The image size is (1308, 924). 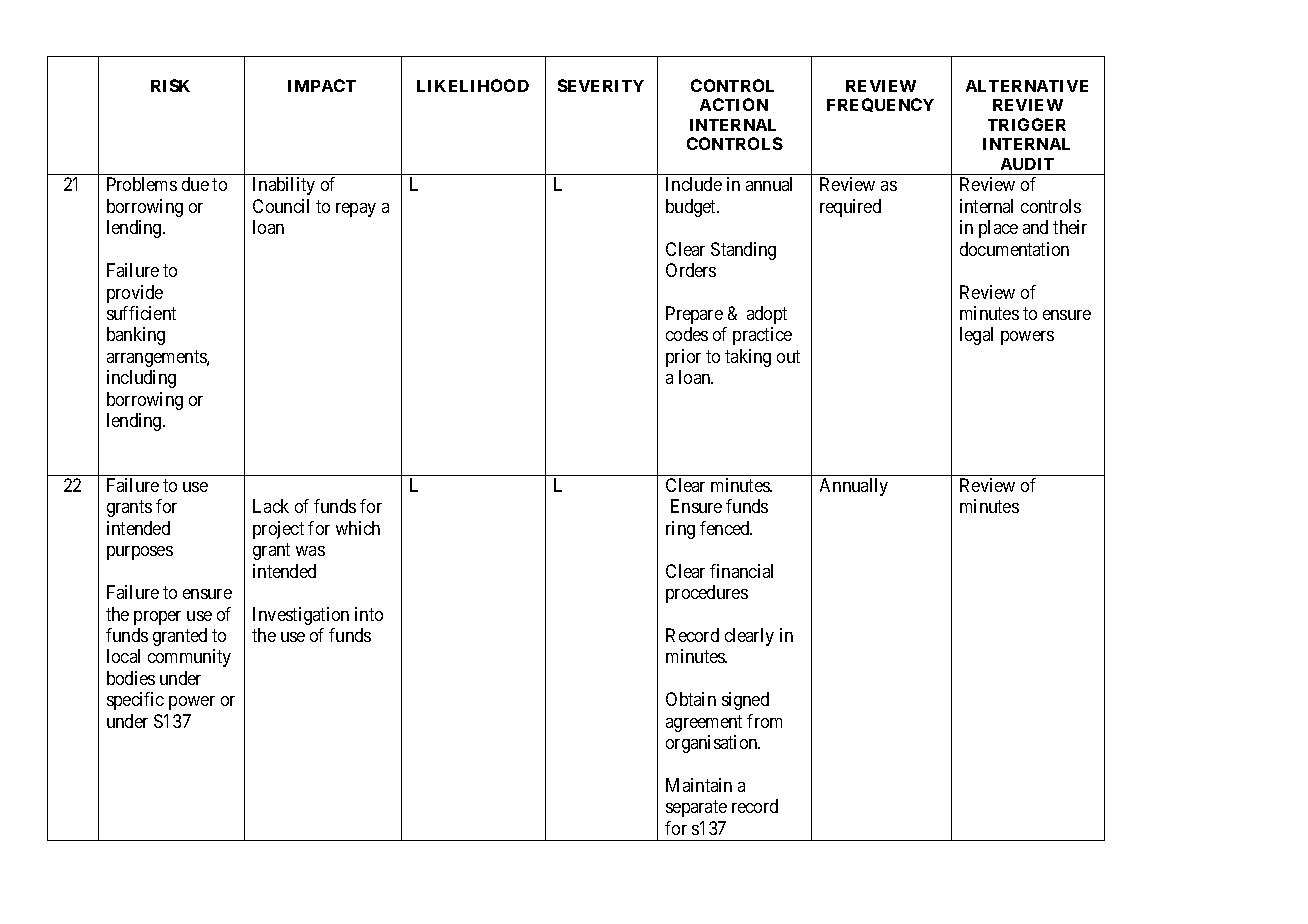 What do you see at coordinates (135, 701) in the screenshot?
I see `specific` at bounding box center [135, 701].
